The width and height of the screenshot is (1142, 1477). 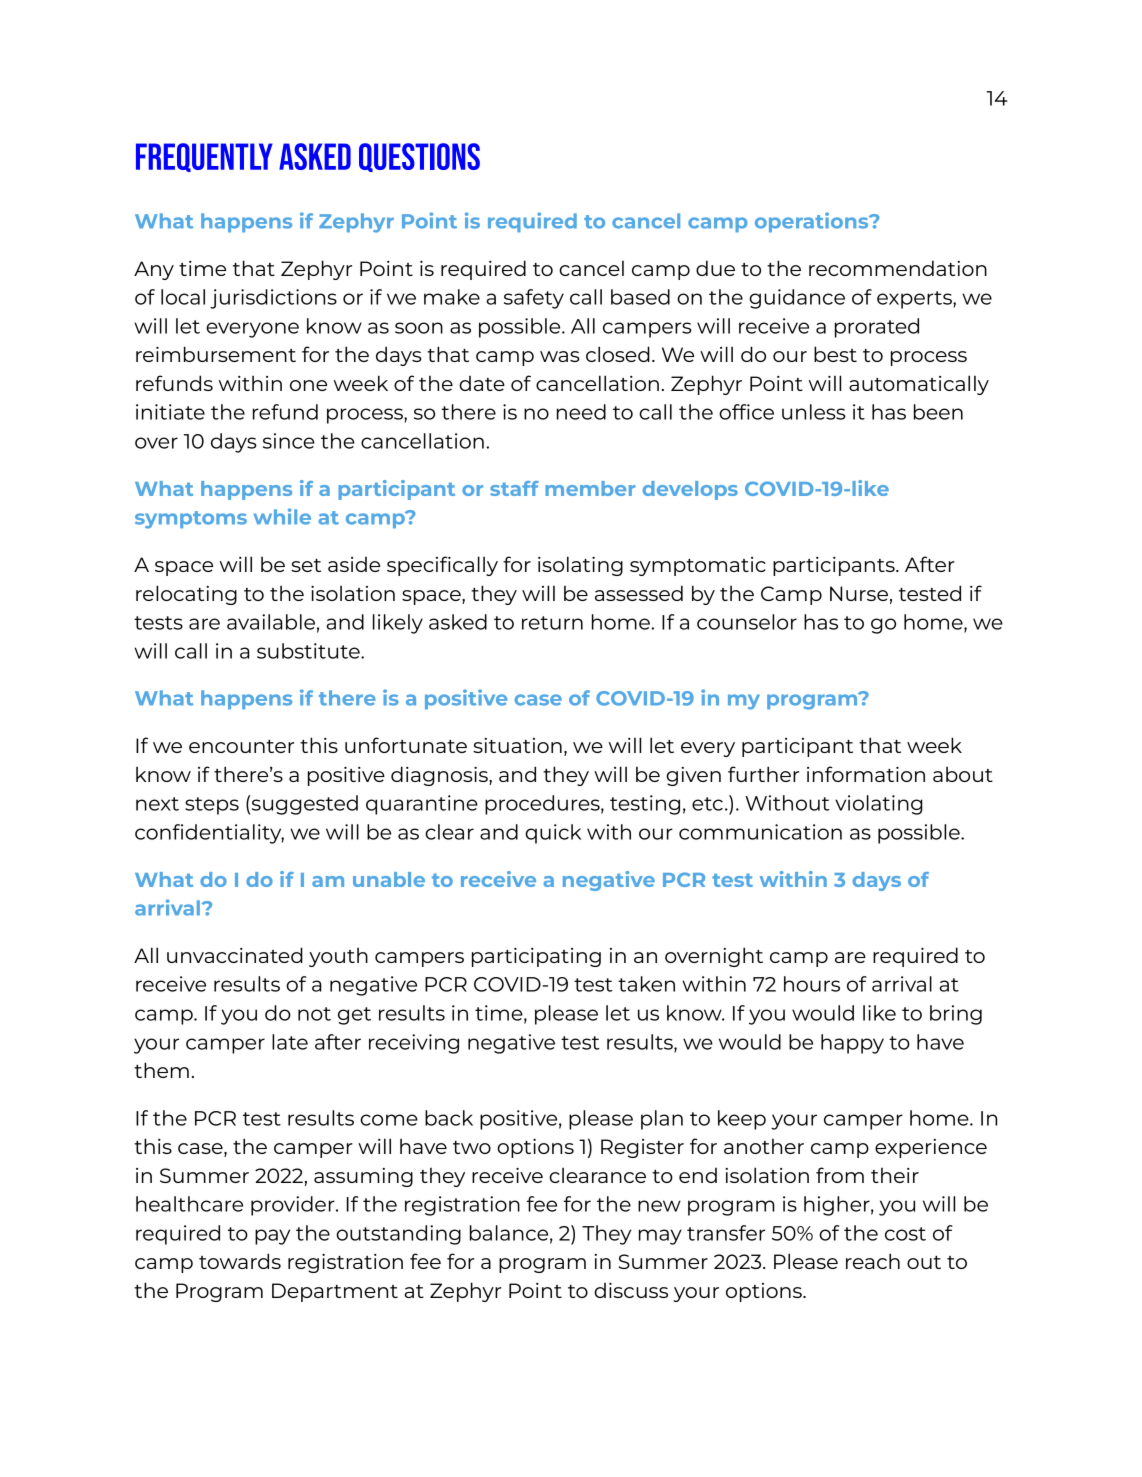 I want to click on encounter, so click(x=241, y=746).
